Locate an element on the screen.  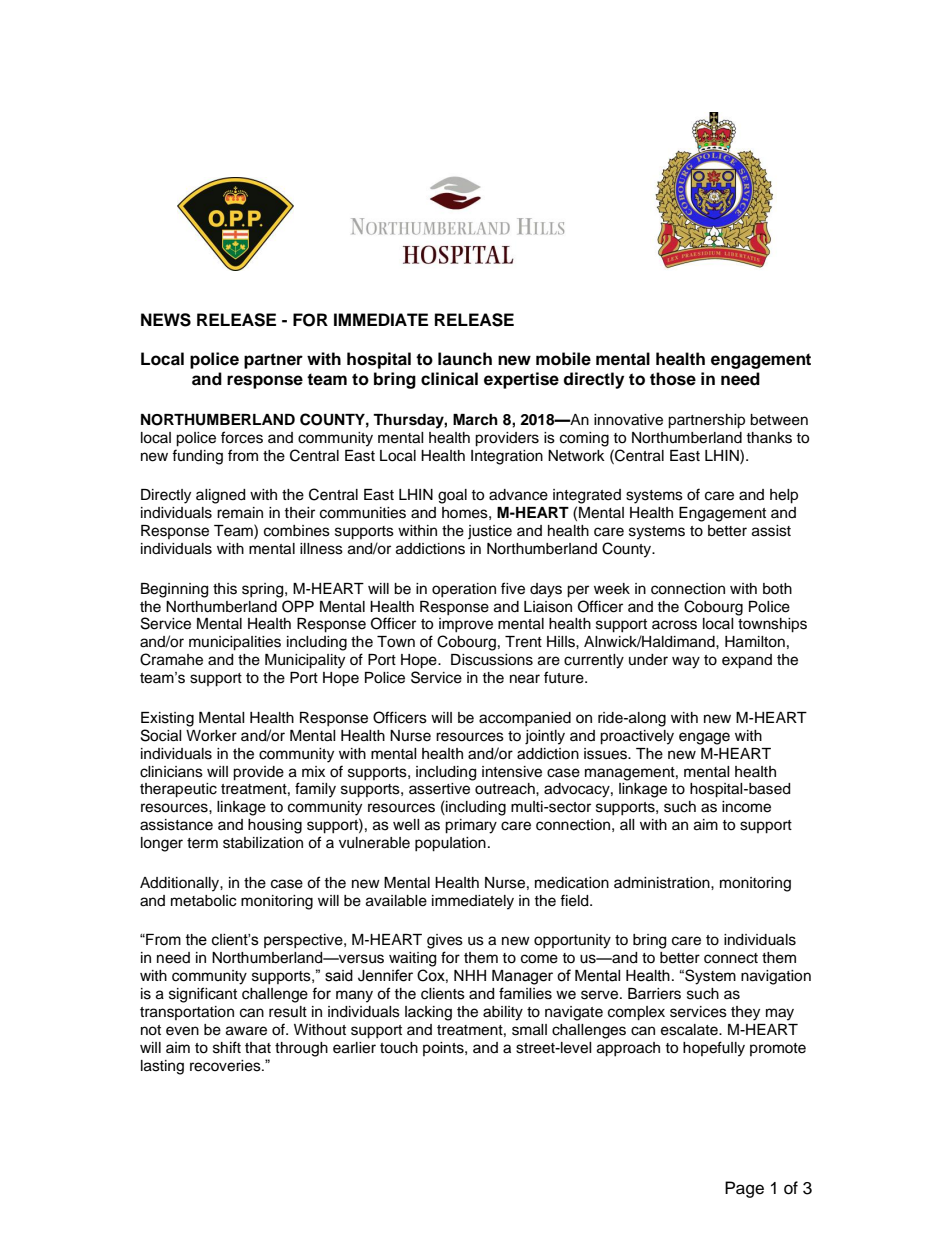
proactively is located at coordinates (637, 737).
